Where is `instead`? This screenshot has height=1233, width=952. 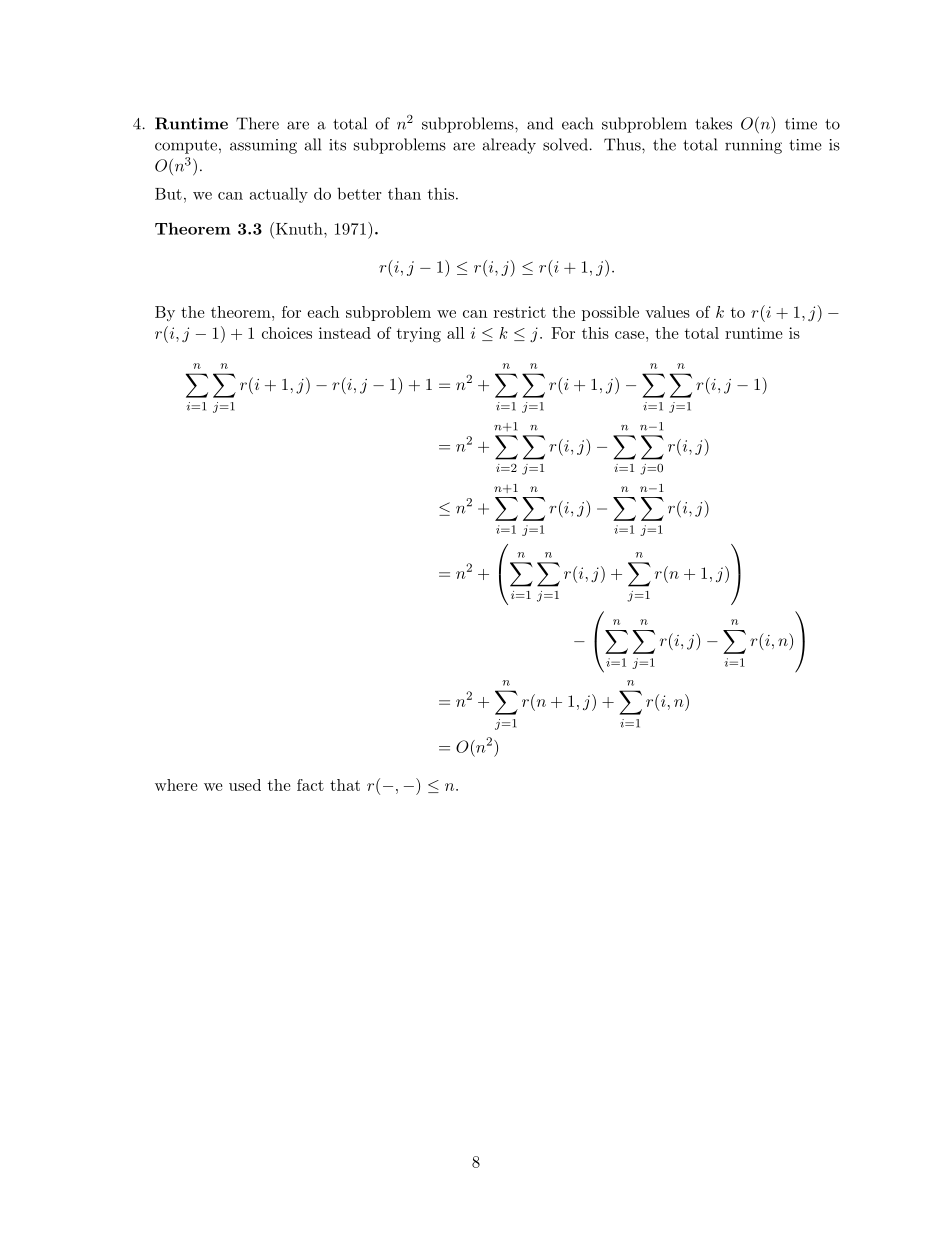 instead is located at coordinates (345, 333).
